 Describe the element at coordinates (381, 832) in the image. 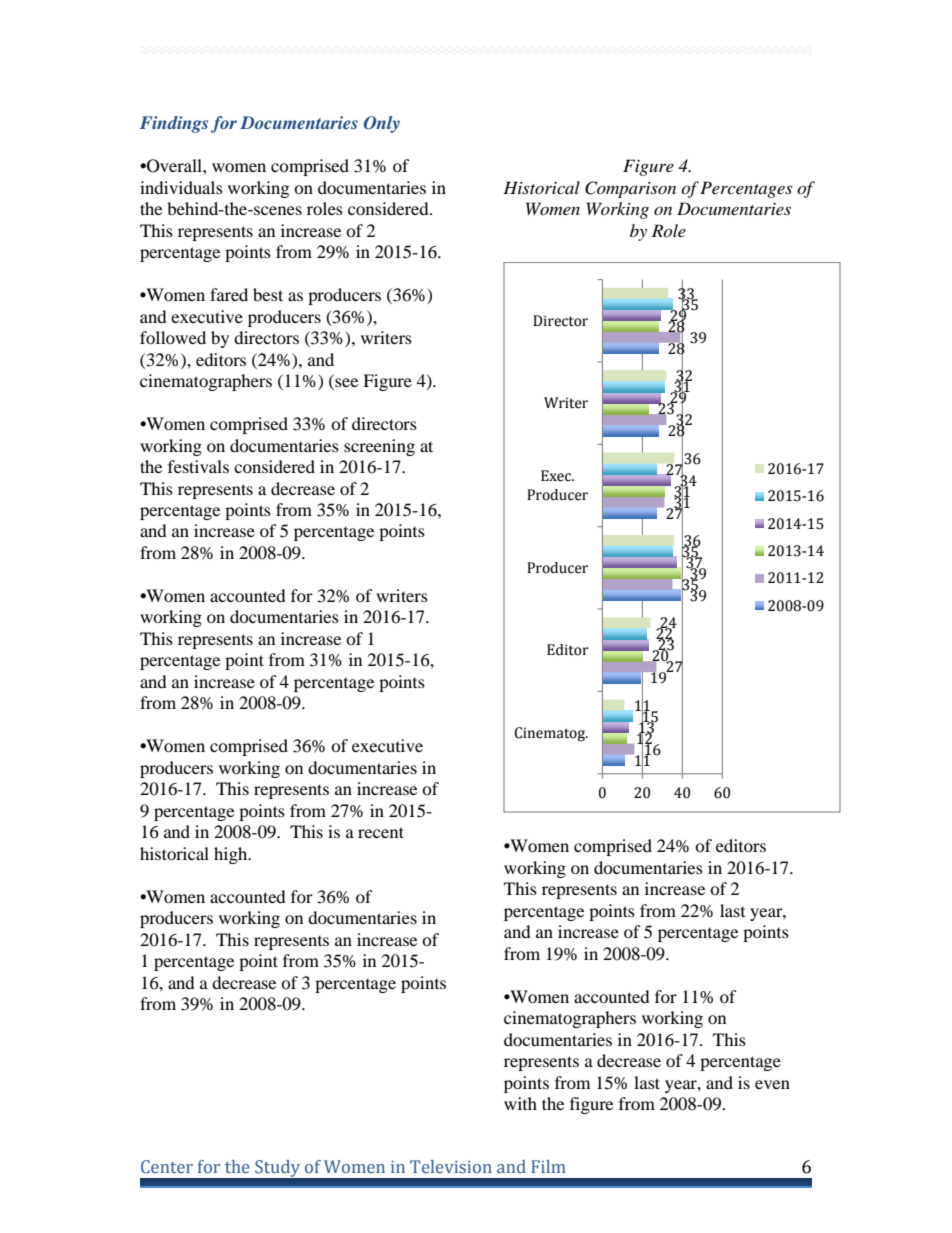

I see `recent` at that location.
